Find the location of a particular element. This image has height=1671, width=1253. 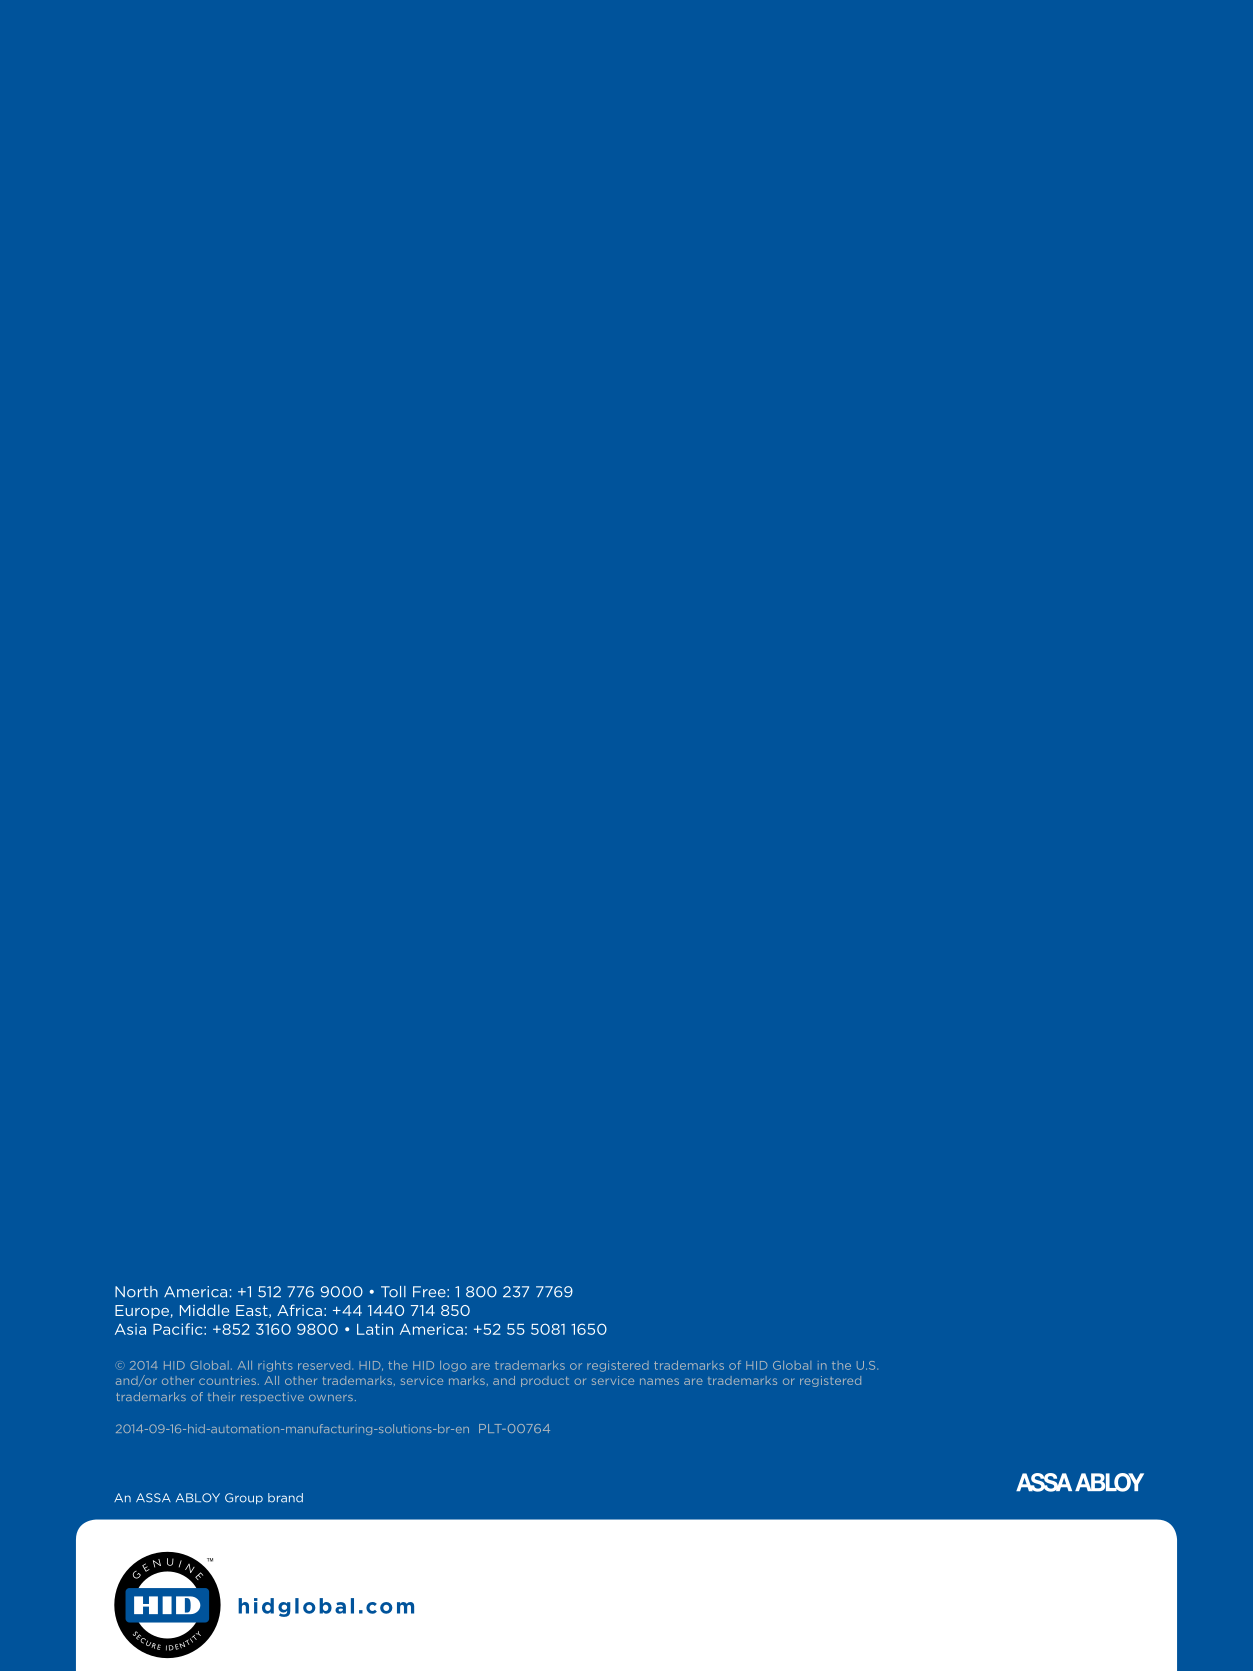

rights is located at coordinates (275, 1366).
